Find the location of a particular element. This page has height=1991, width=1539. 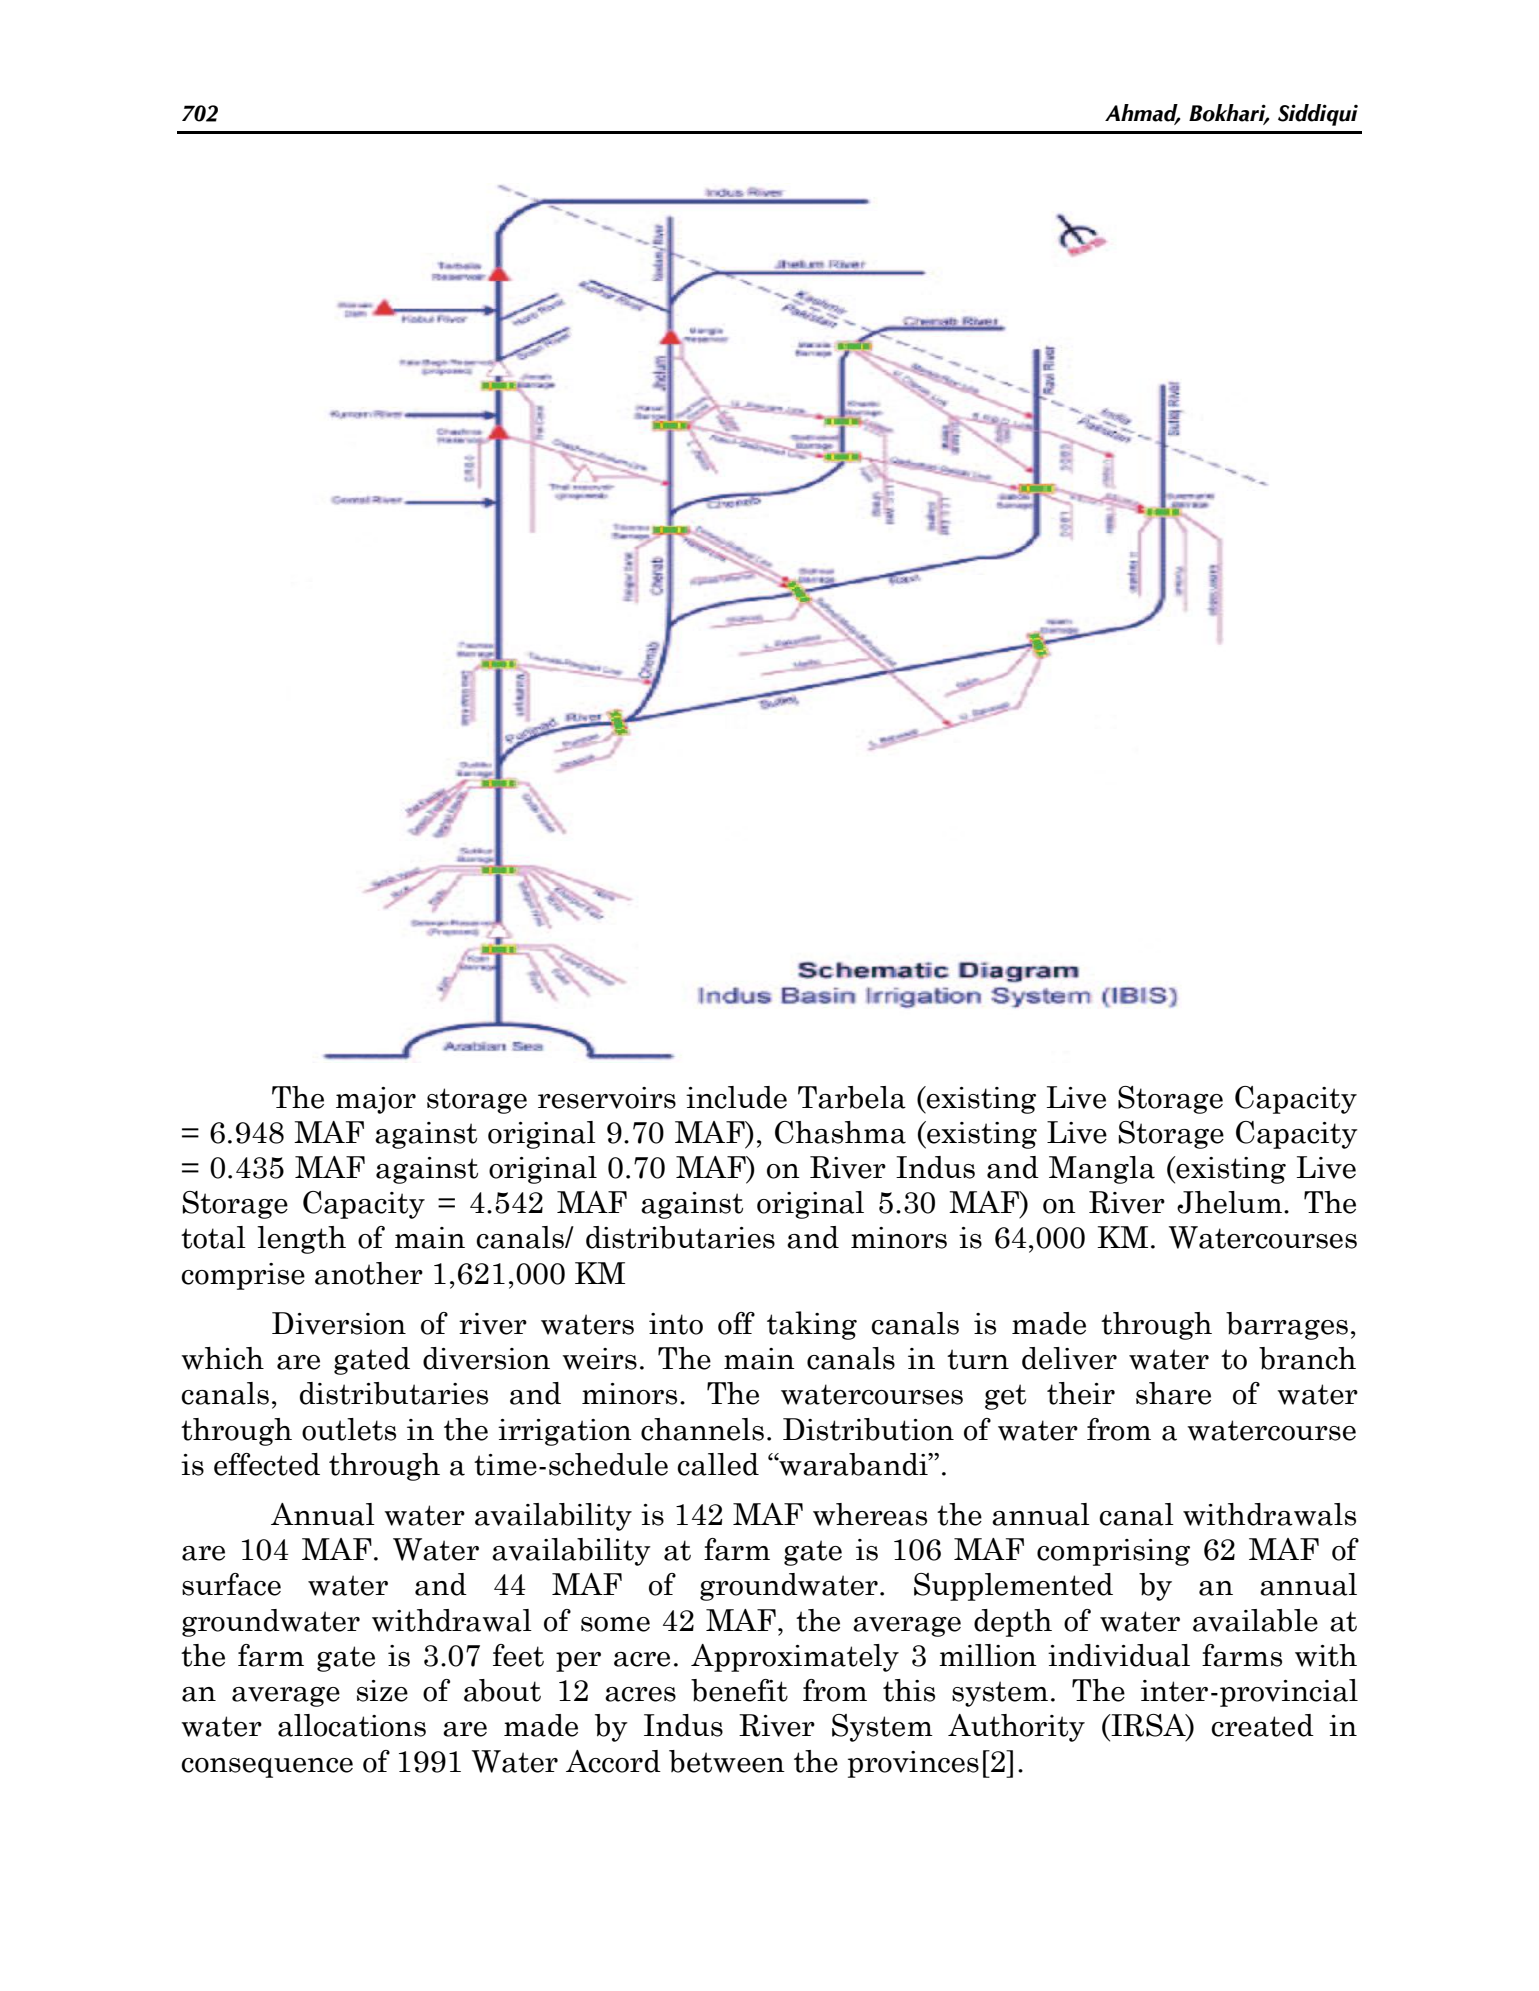

benefit is located at coordinates (739, 1690).
